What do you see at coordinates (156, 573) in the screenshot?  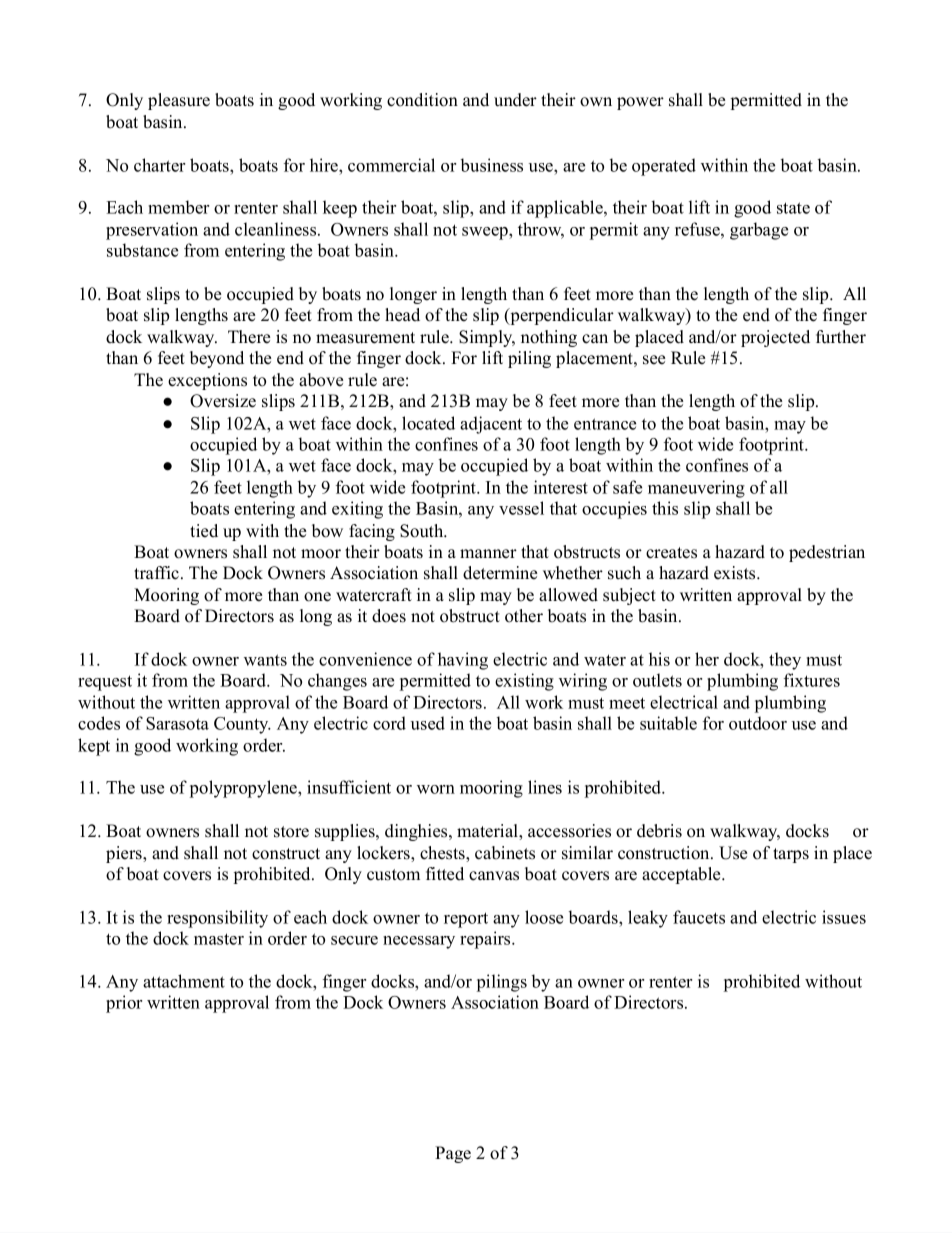 I see `traffic` at bounding box center [156, 573].
